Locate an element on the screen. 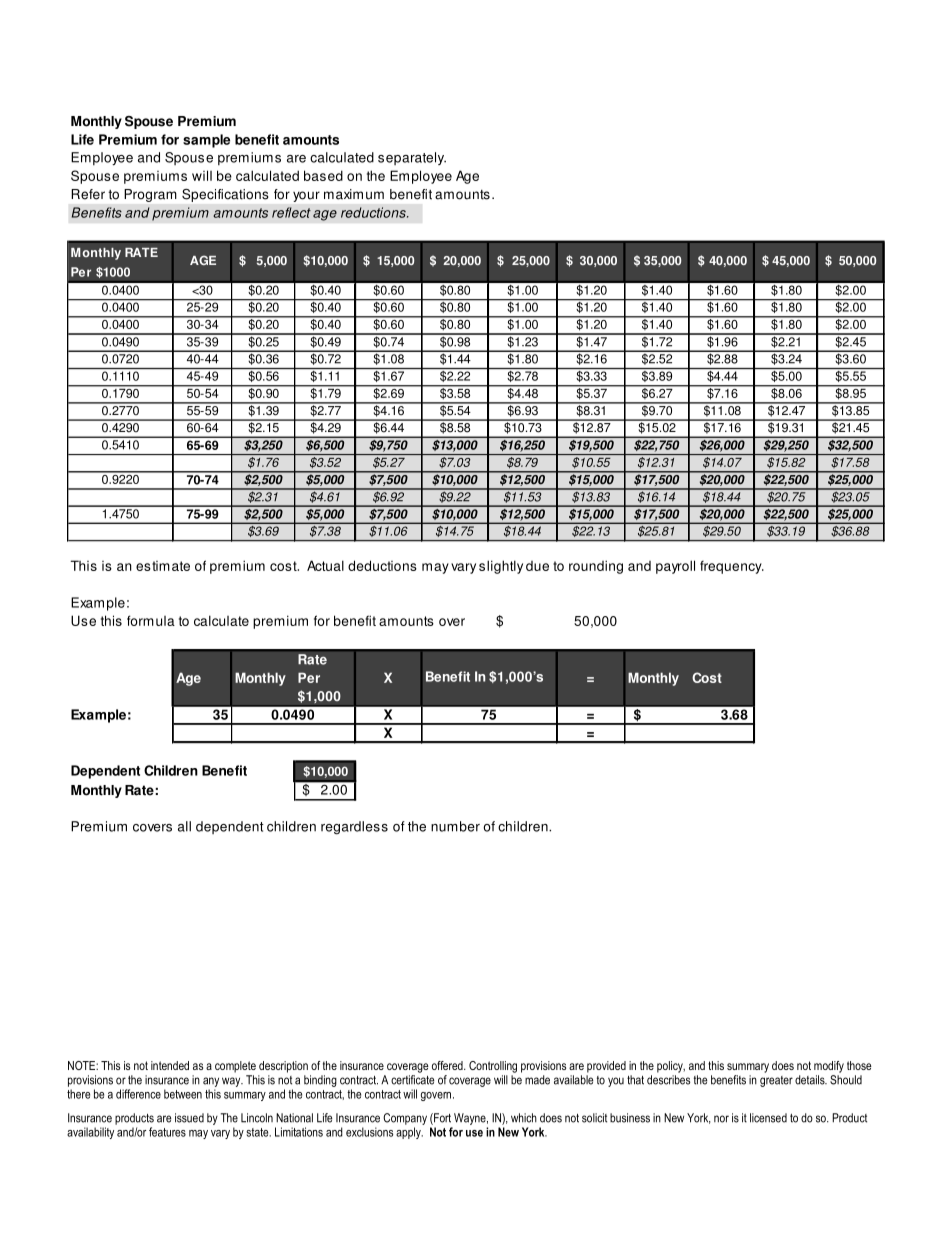 The image size is (952, 1233). maximum is located at coordinates (354, 194).
